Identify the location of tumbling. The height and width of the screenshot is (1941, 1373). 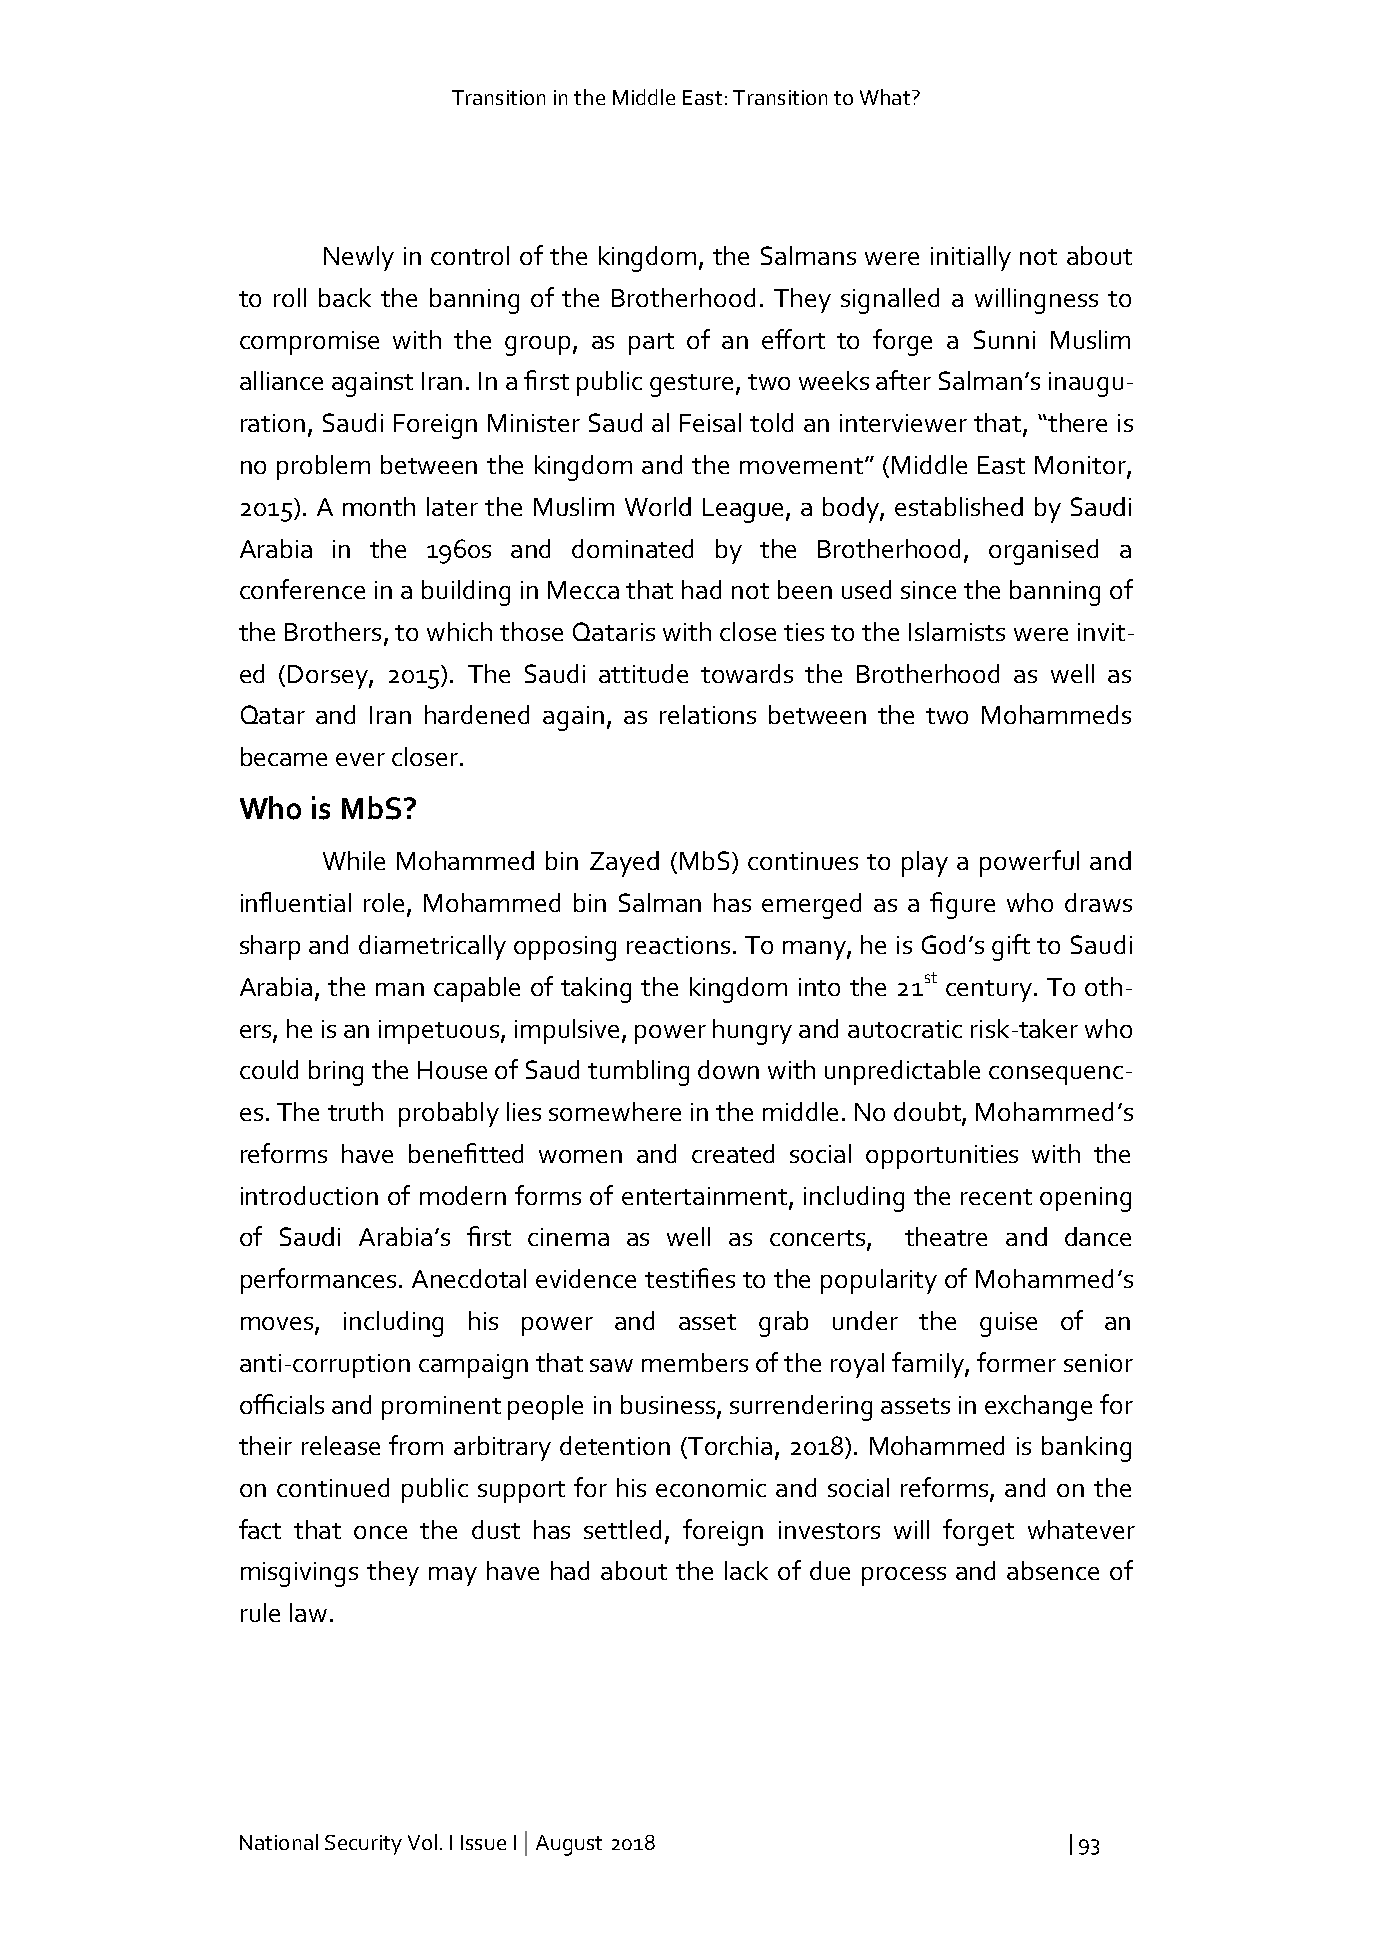
(638, 1073).
